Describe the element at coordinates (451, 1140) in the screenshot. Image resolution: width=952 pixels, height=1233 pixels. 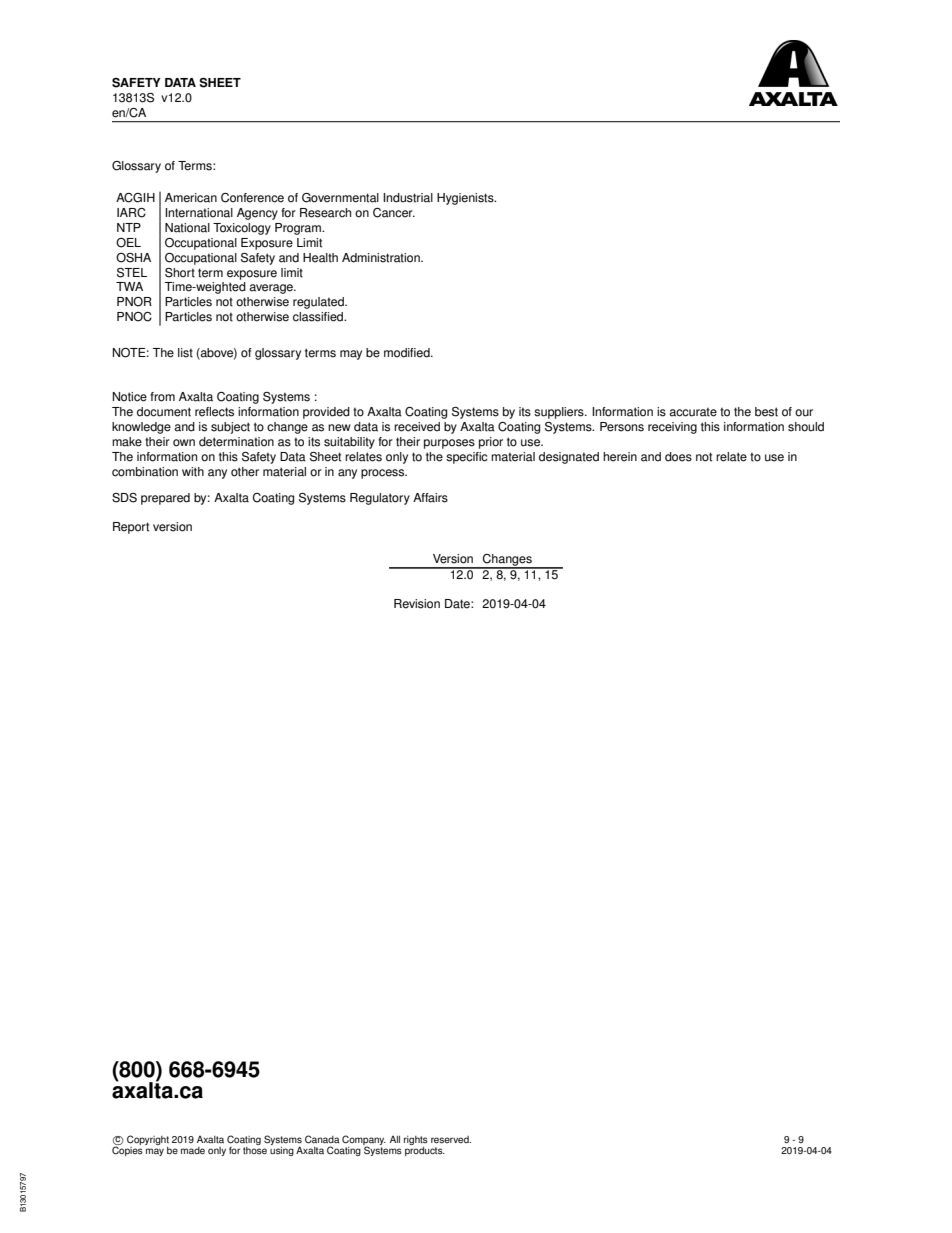
I see `reserved` at that location.
